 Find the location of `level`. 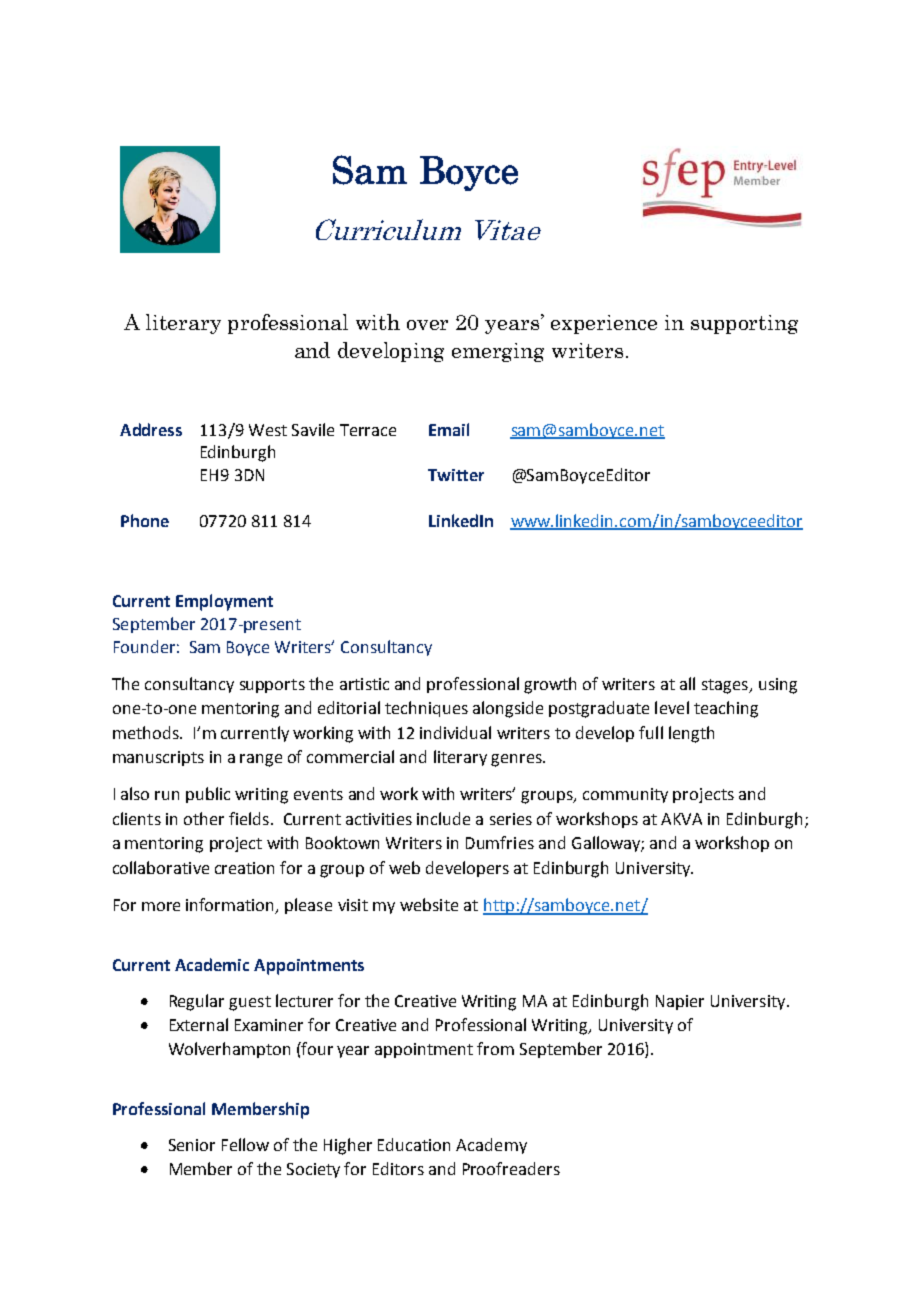

level is located at coordinates (672, 707).
